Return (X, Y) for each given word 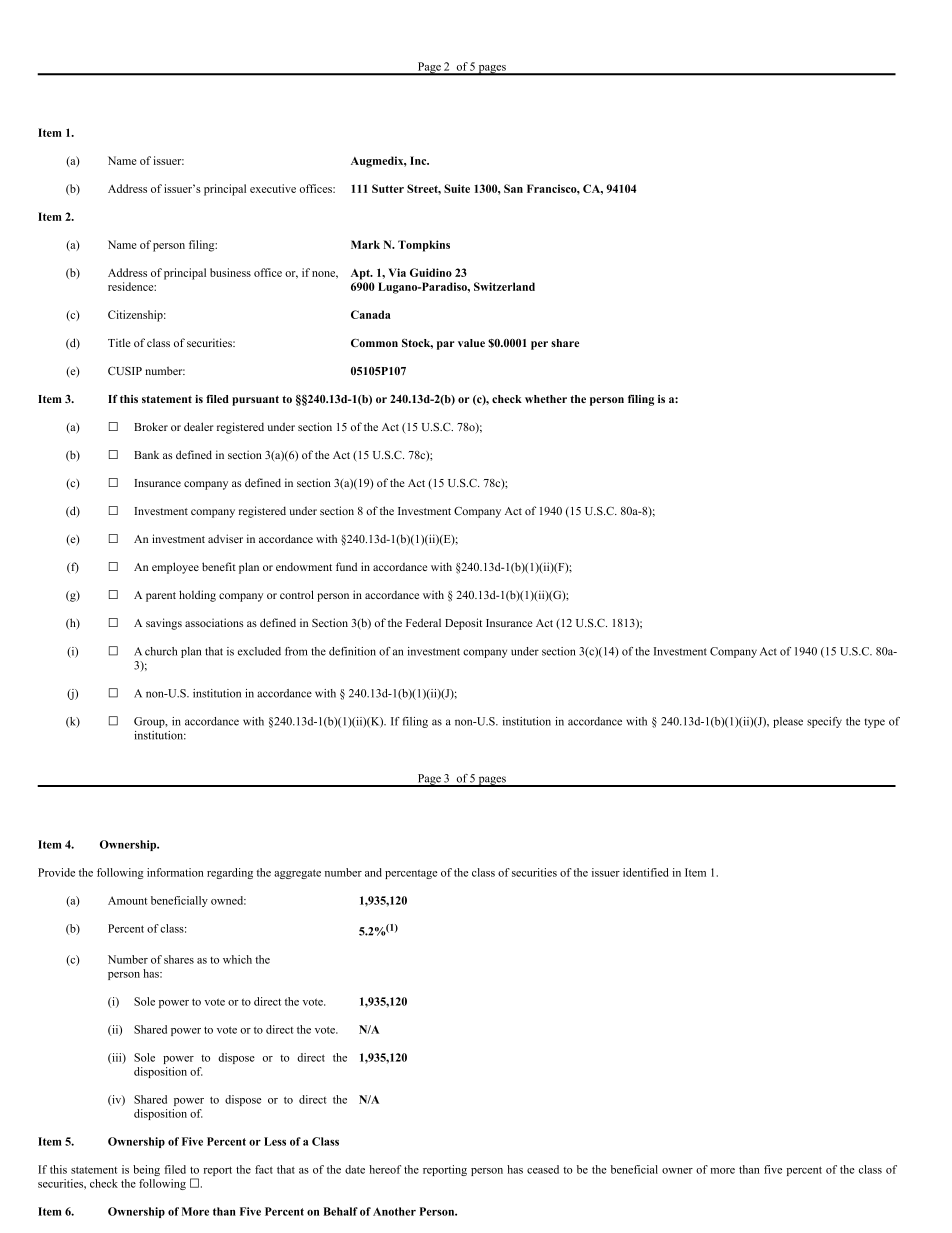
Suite (457, 188)
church (161, 651)
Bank (146, 455)
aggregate (297, 874)
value (471, 343)
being (146, 1170)
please (788, 722)
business (230, 272)
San (513, 188)
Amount (127, 900)
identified (646, 872)
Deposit (463, 624)
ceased (543, 1169)
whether (546, 399)
